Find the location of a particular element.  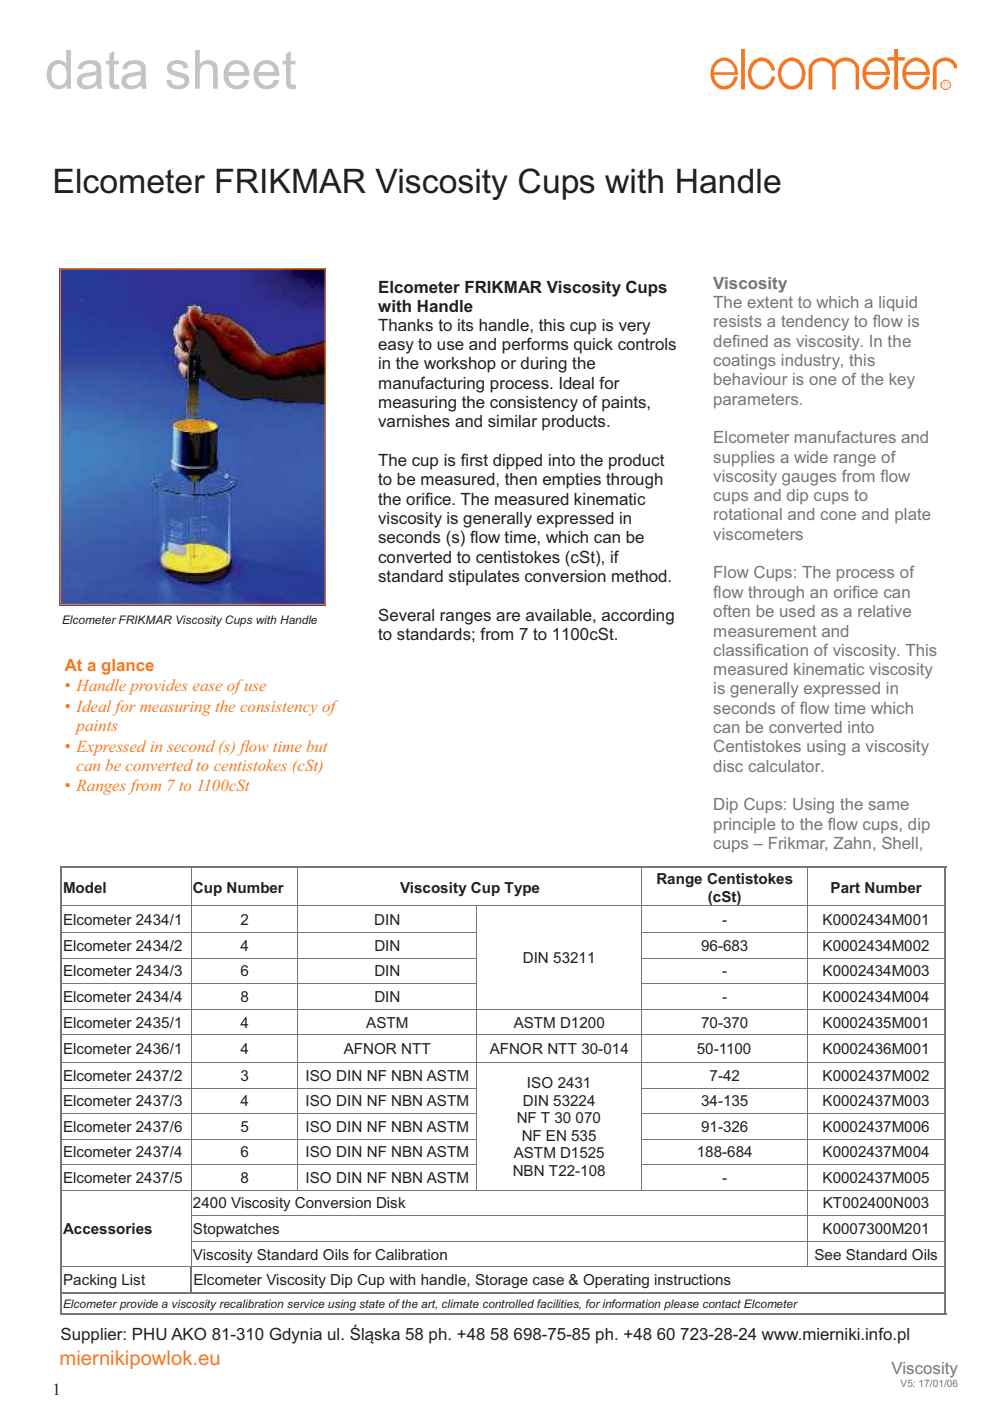

Part is located at coordinates (845, 887).
